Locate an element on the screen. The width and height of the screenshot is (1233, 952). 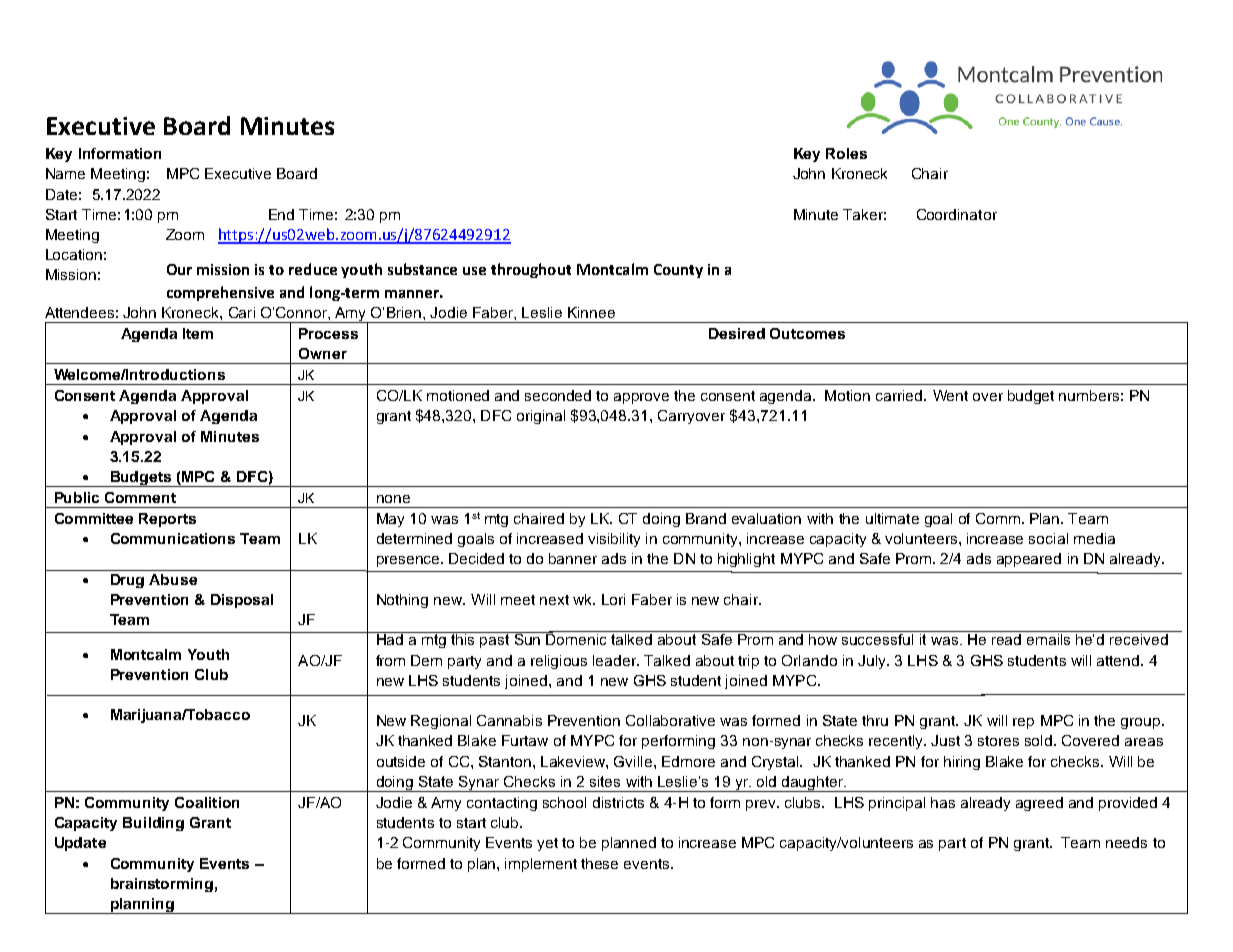
Building is located at coordinates (153, 824).
